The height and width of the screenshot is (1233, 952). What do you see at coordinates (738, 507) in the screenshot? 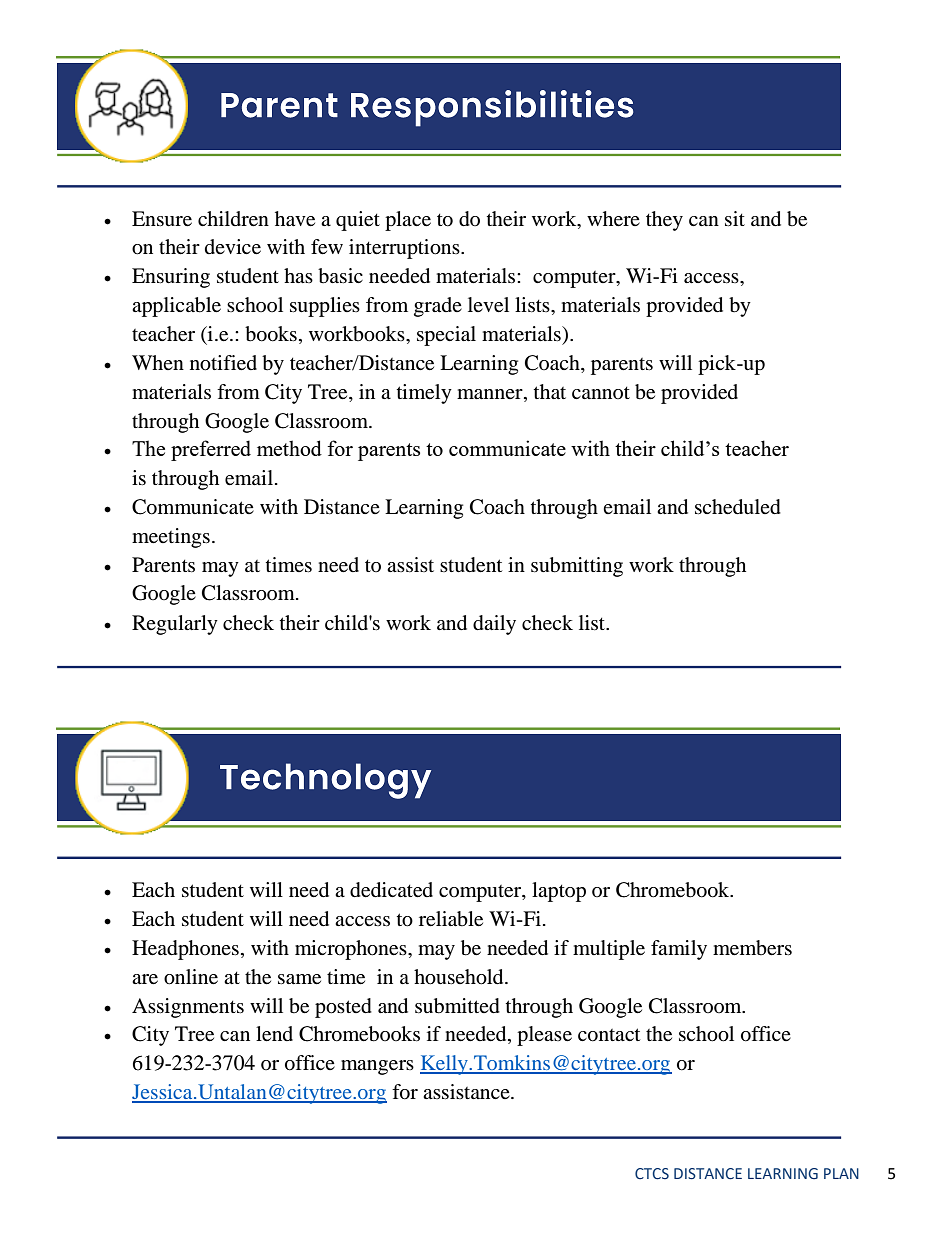
I see `scheduled` at bounding box center [738, 507].
